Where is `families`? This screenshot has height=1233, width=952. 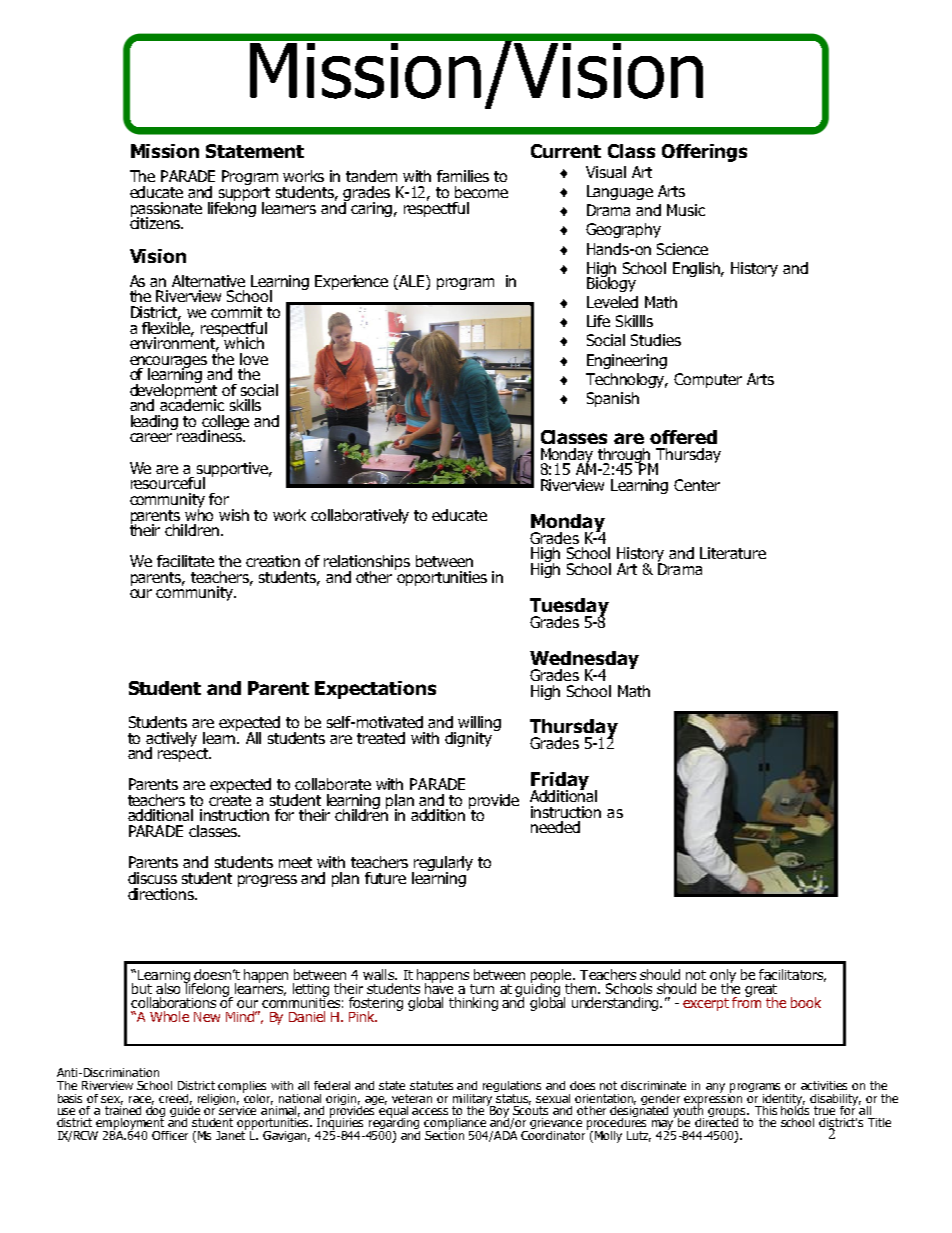
families is located at coordinates (463, 176).
